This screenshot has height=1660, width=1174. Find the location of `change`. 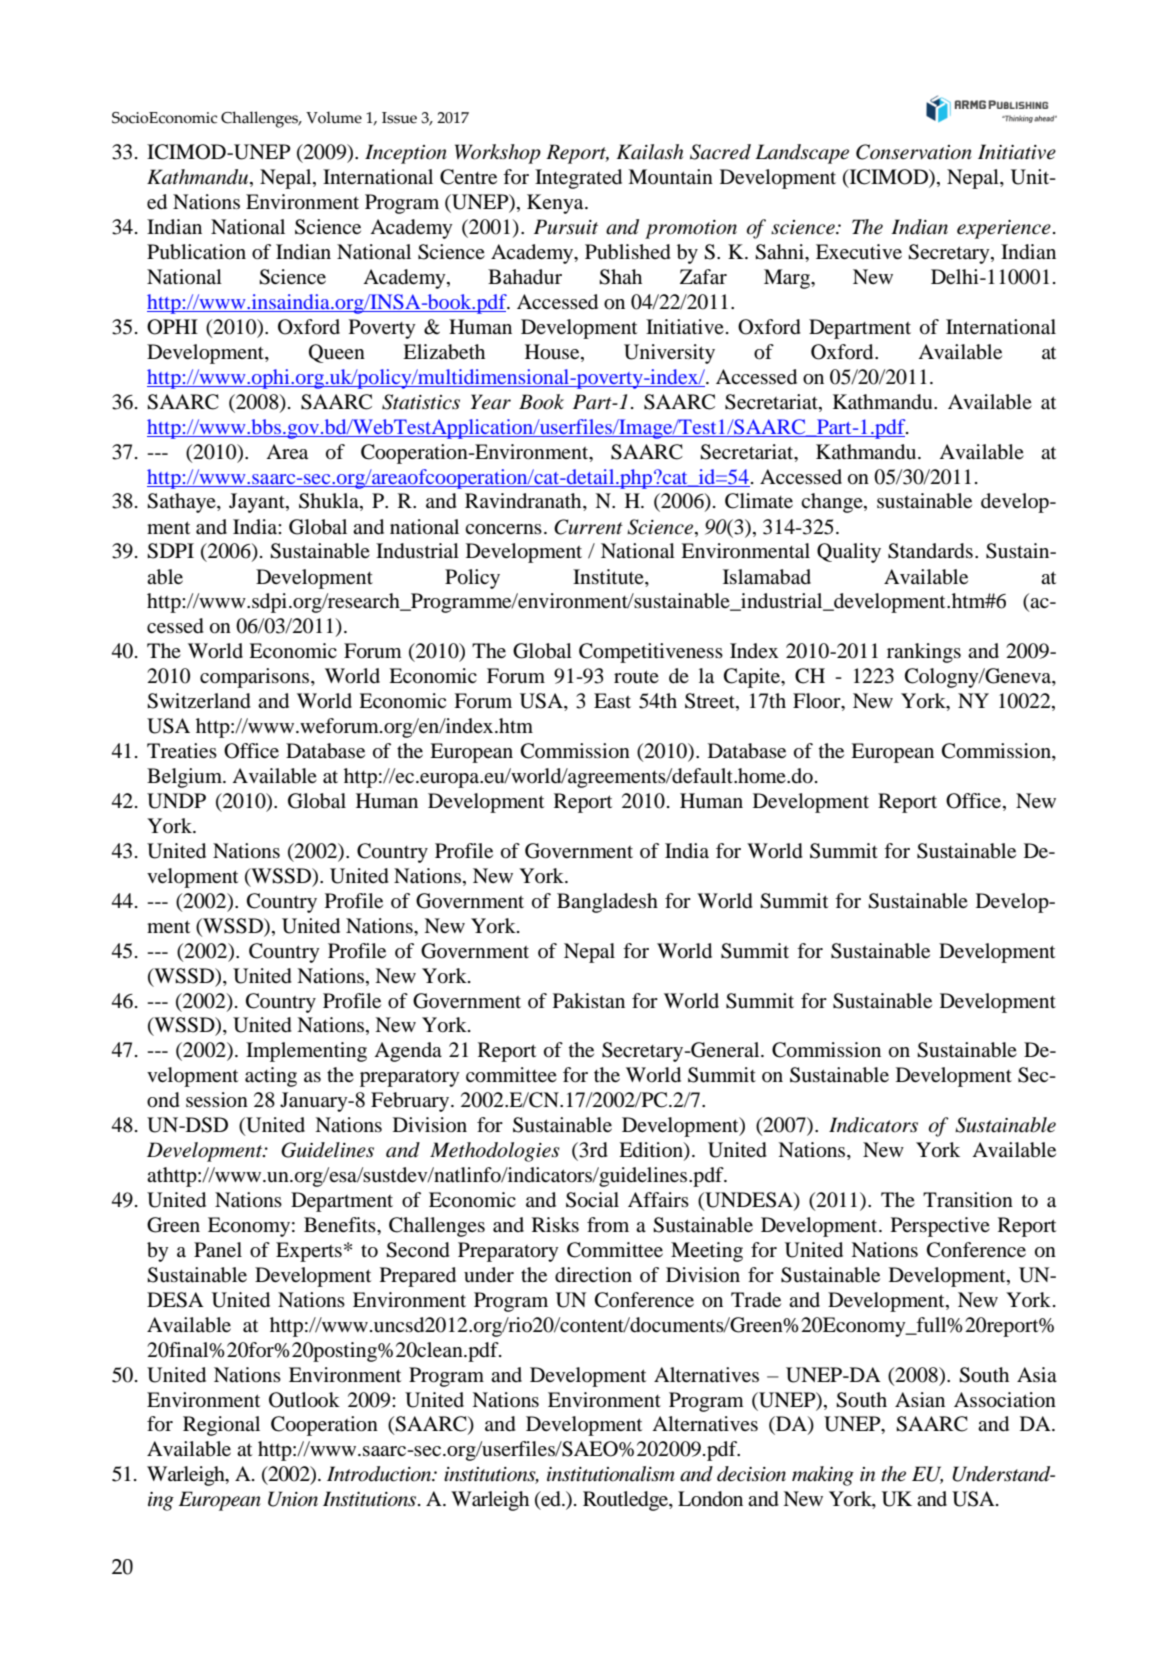

change is located at coordinates (833, 503).
